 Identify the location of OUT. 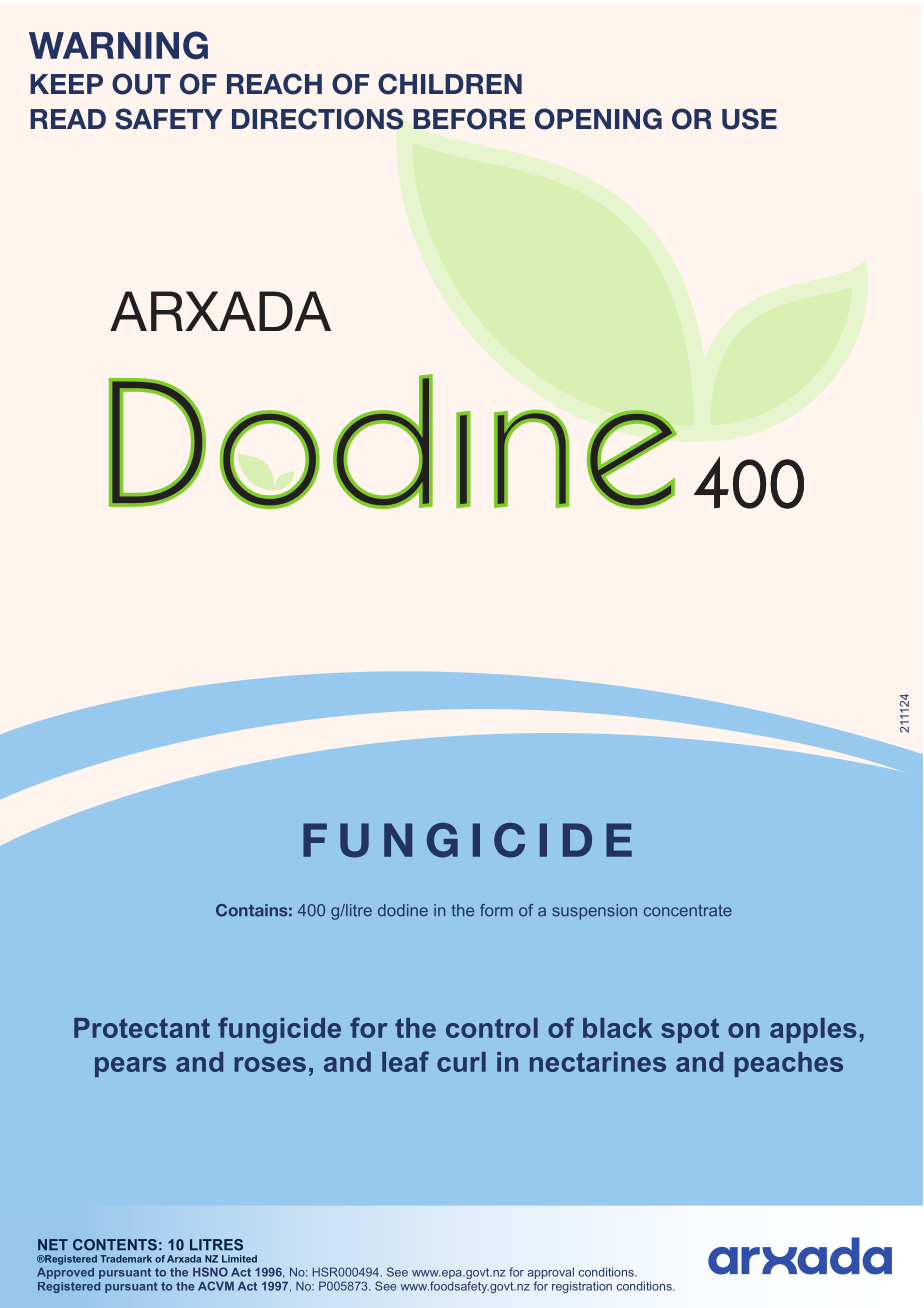
(141, 84).
